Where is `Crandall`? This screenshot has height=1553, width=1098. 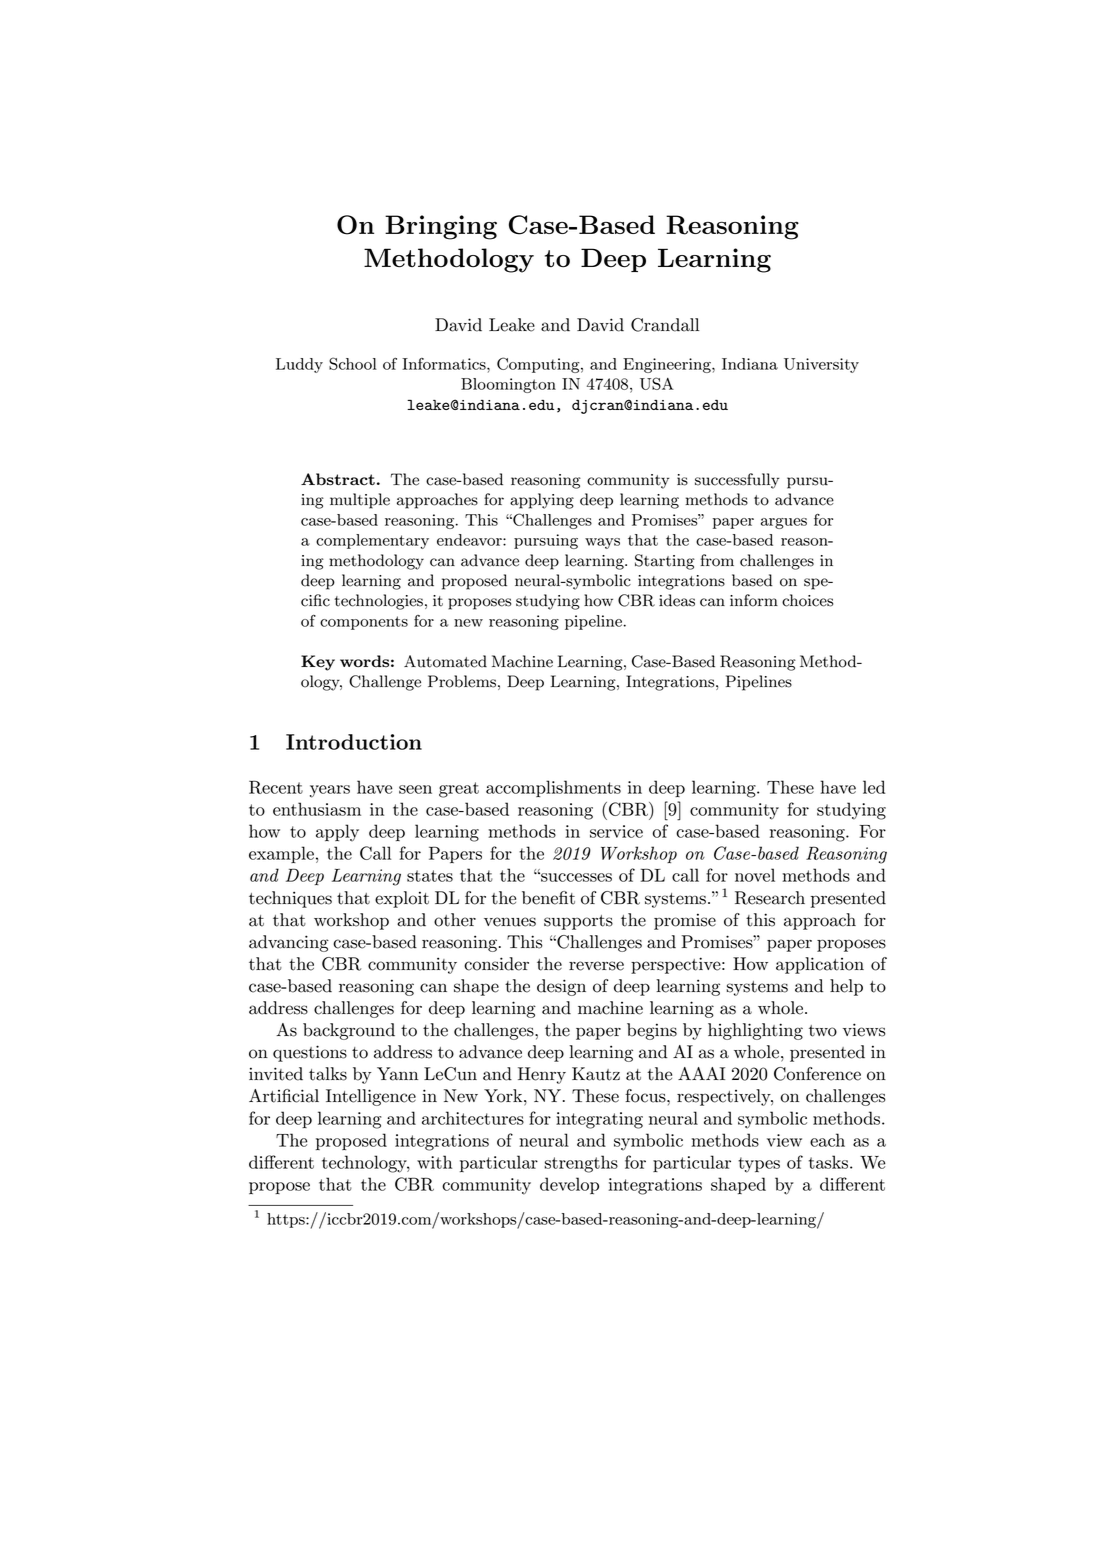
Crandall is located at coordinates (665, 325).
